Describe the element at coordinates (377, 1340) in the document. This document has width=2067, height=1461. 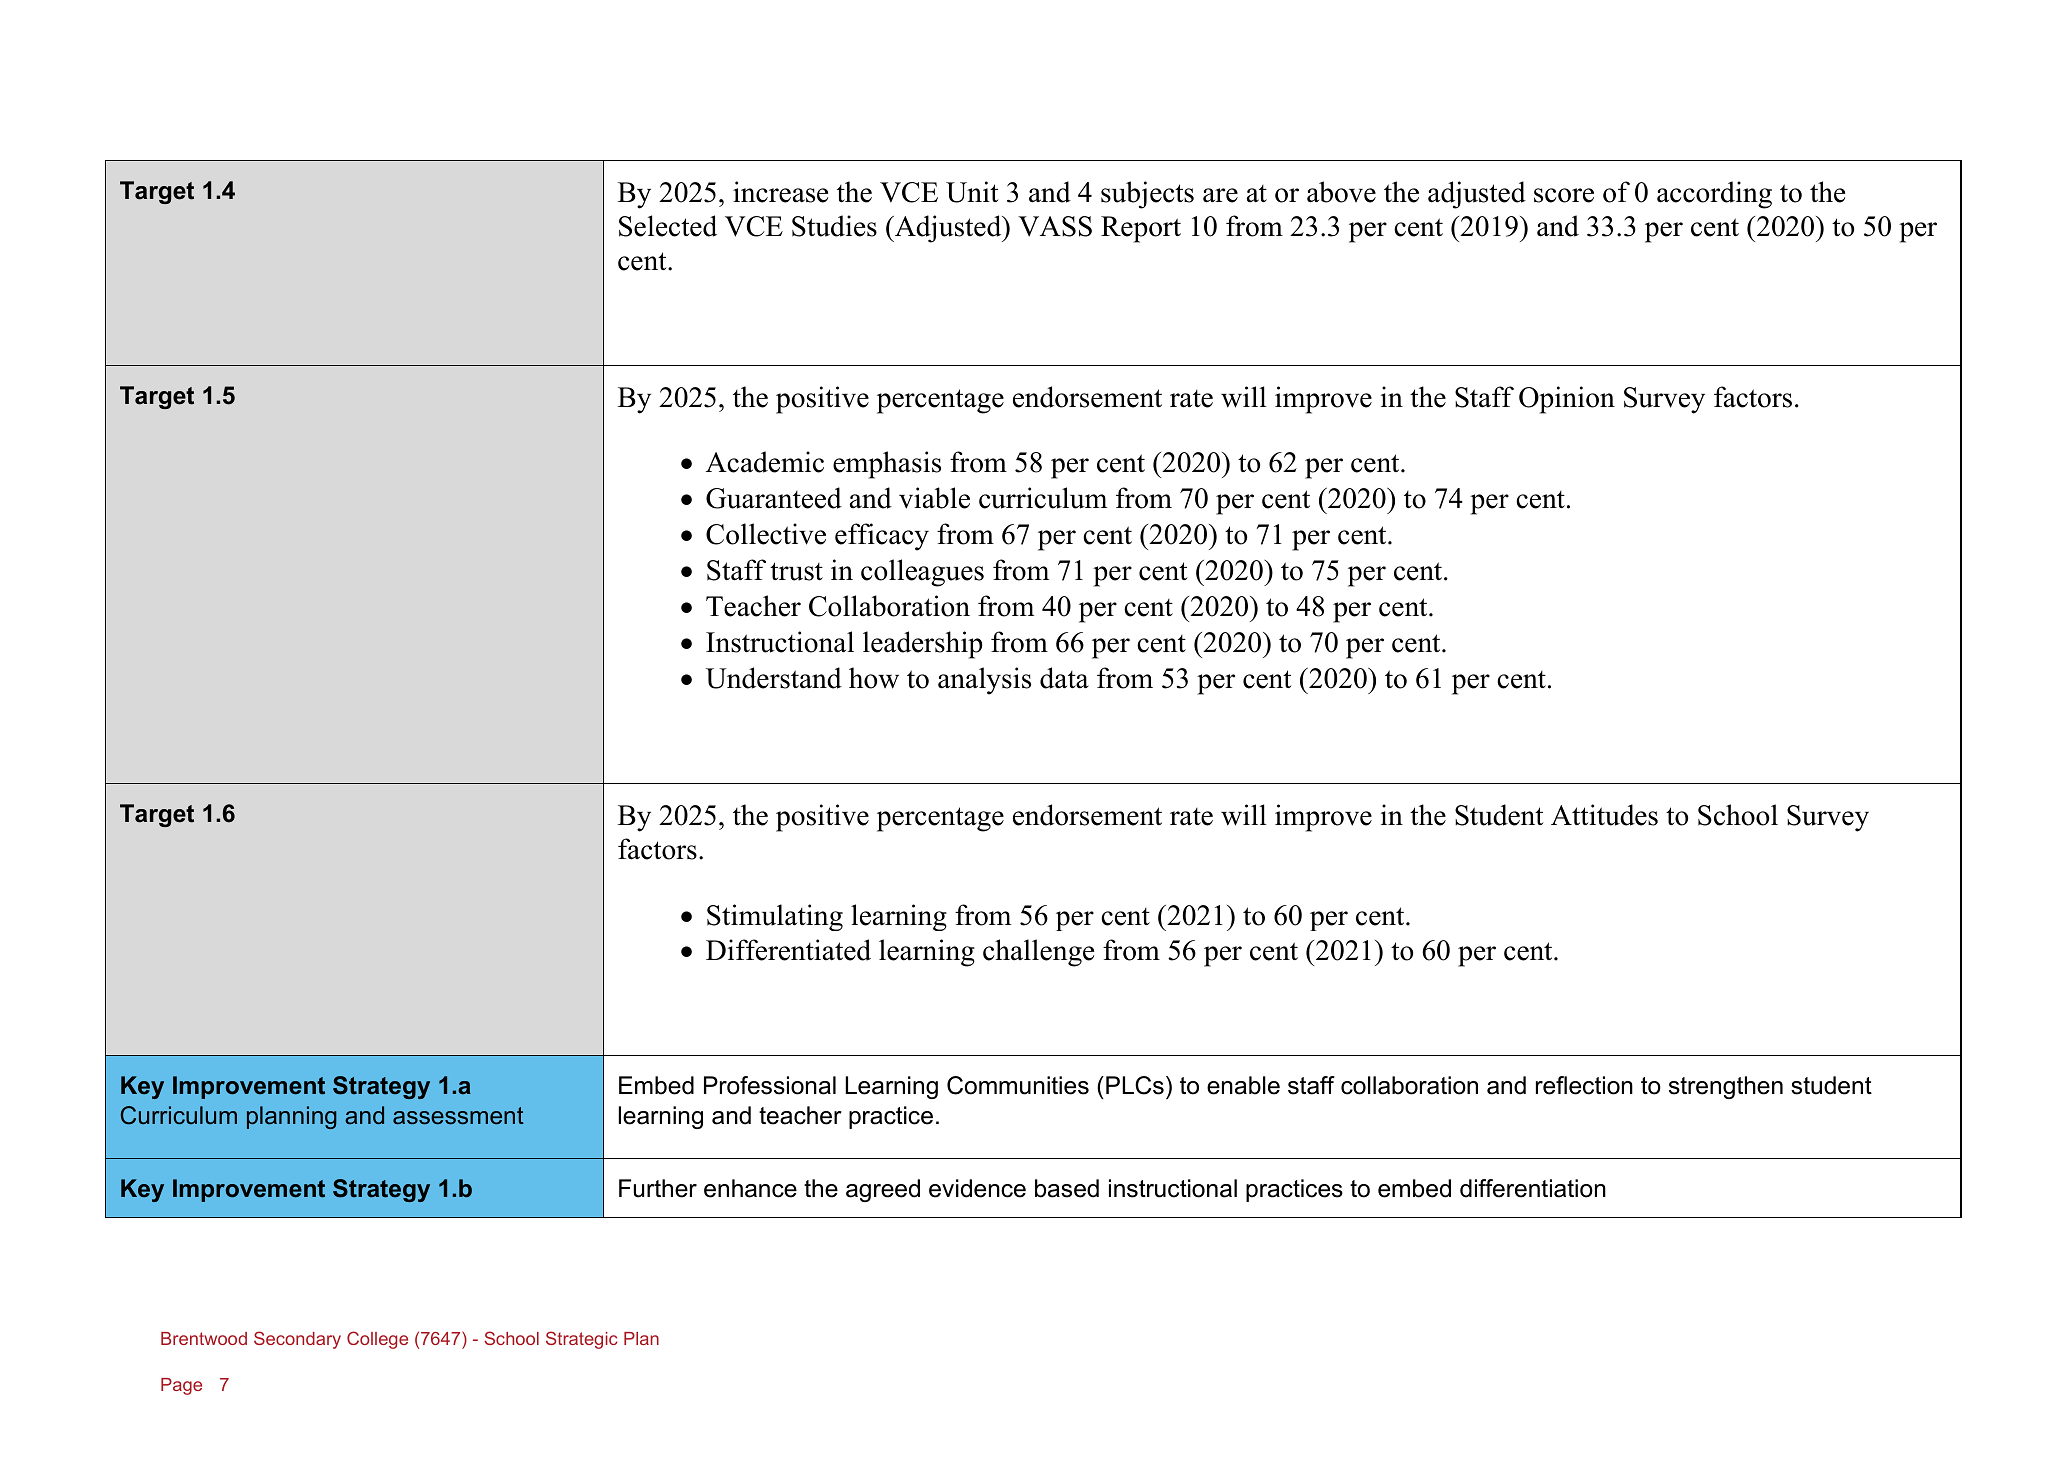
I see `College` at that location.
